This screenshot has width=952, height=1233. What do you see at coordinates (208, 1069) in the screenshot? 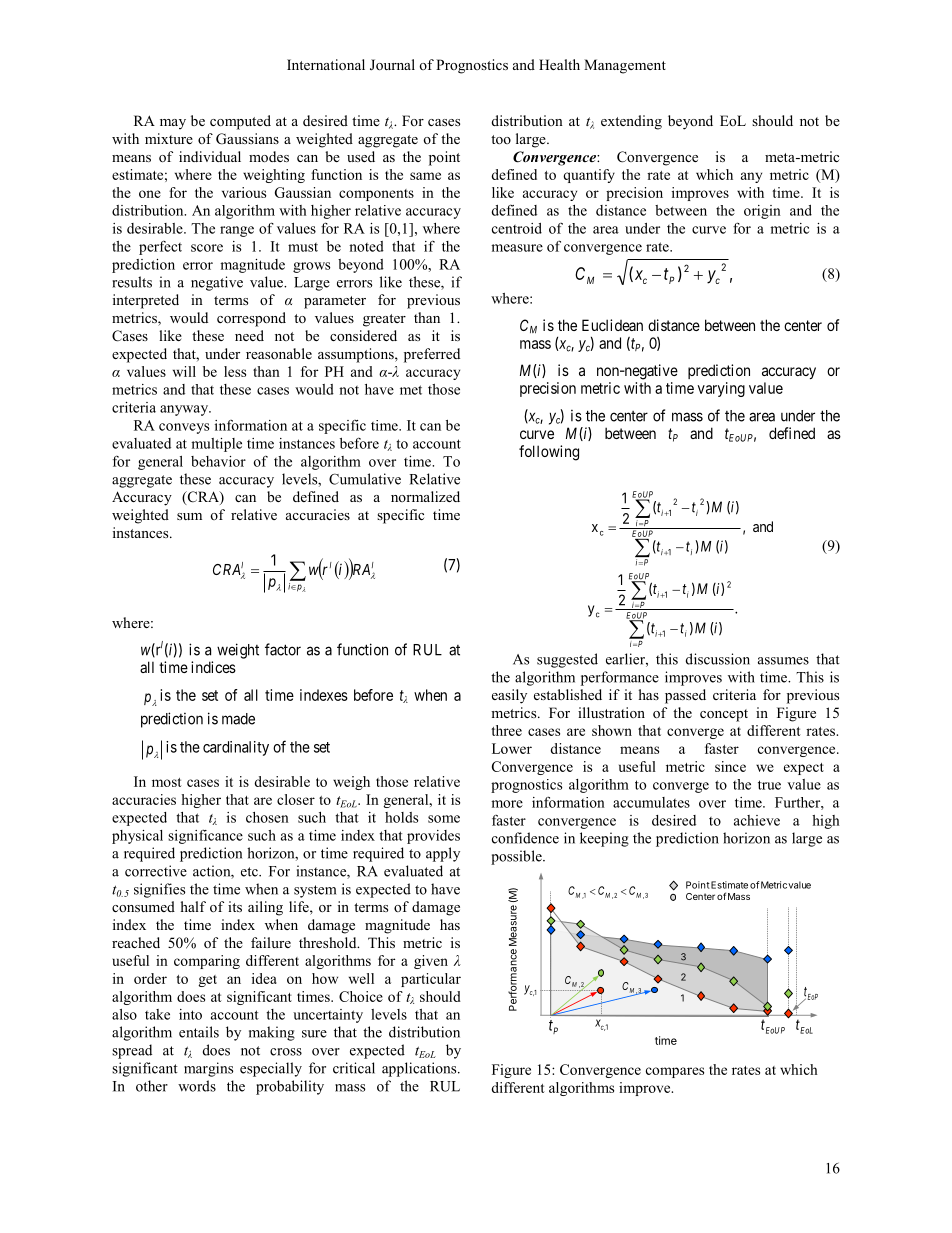
I see `margins` at bounding box center [208, 1069].
